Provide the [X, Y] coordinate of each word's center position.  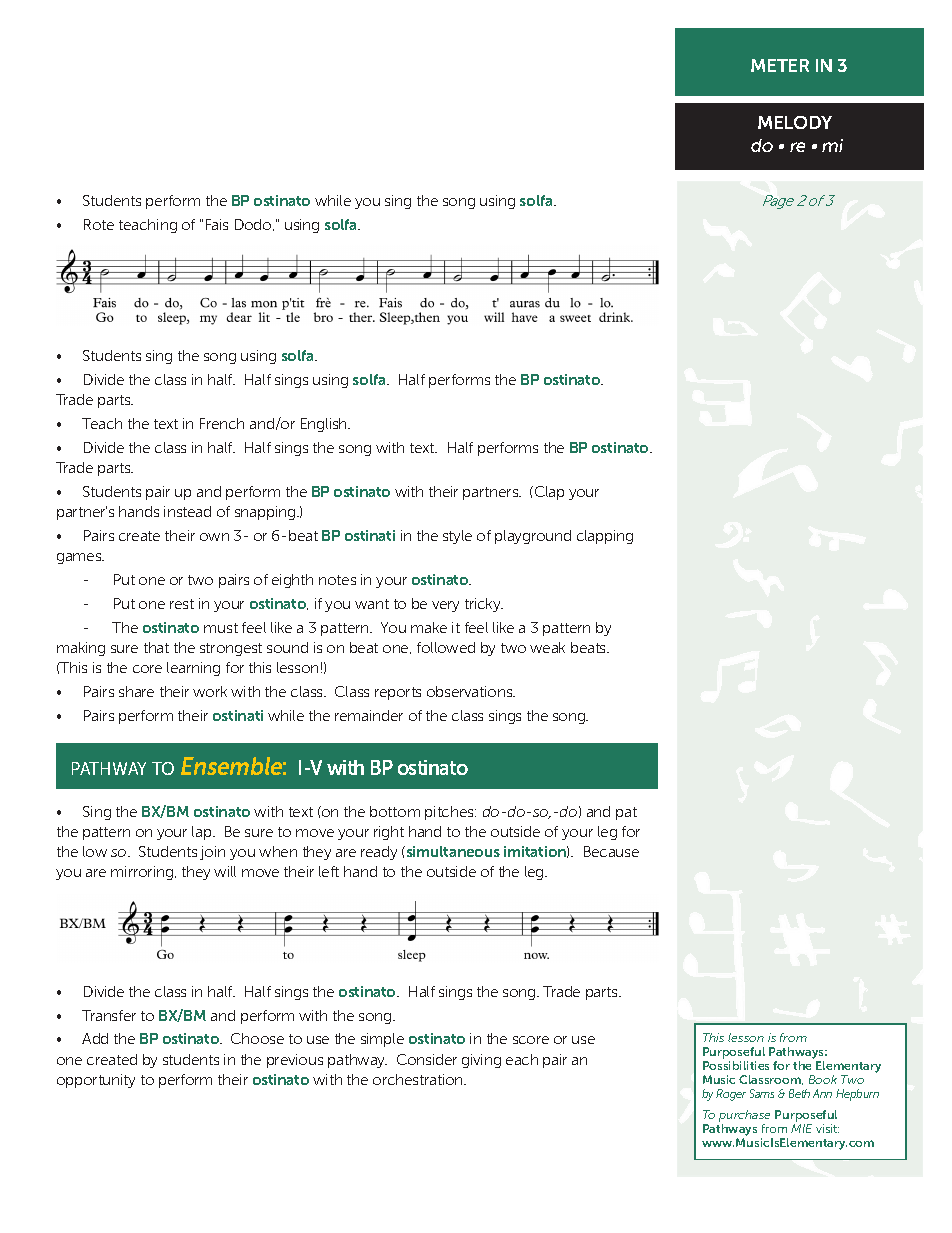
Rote [99, 224]
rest [182, 604]
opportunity [96, 1081]
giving [481, 1061]
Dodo [254, 225]
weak [547, 647]
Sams [762, 1093]
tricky [484, 605]
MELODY [795, 122]
